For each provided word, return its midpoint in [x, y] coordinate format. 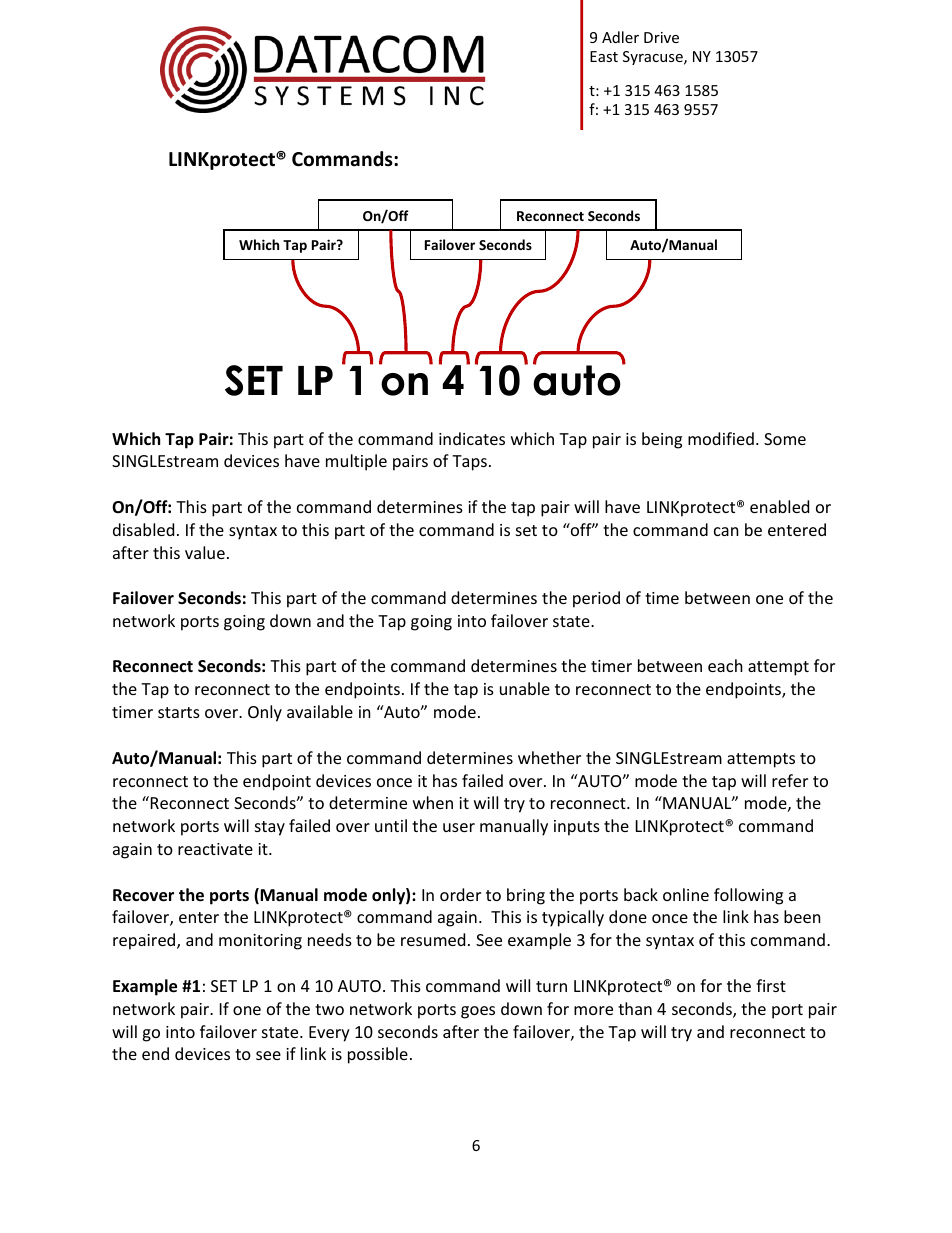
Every [329, 1034]
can [726, 531]
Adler [620, 37]
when [433, 802]
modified [721, 438]
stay [270, 828]
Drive [661, 37]
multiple [356, 462]
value [205, 552]
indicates [472, 438]
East [604, 56]
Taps [469, 463]
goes [478, 1012]
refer [790, 780]
